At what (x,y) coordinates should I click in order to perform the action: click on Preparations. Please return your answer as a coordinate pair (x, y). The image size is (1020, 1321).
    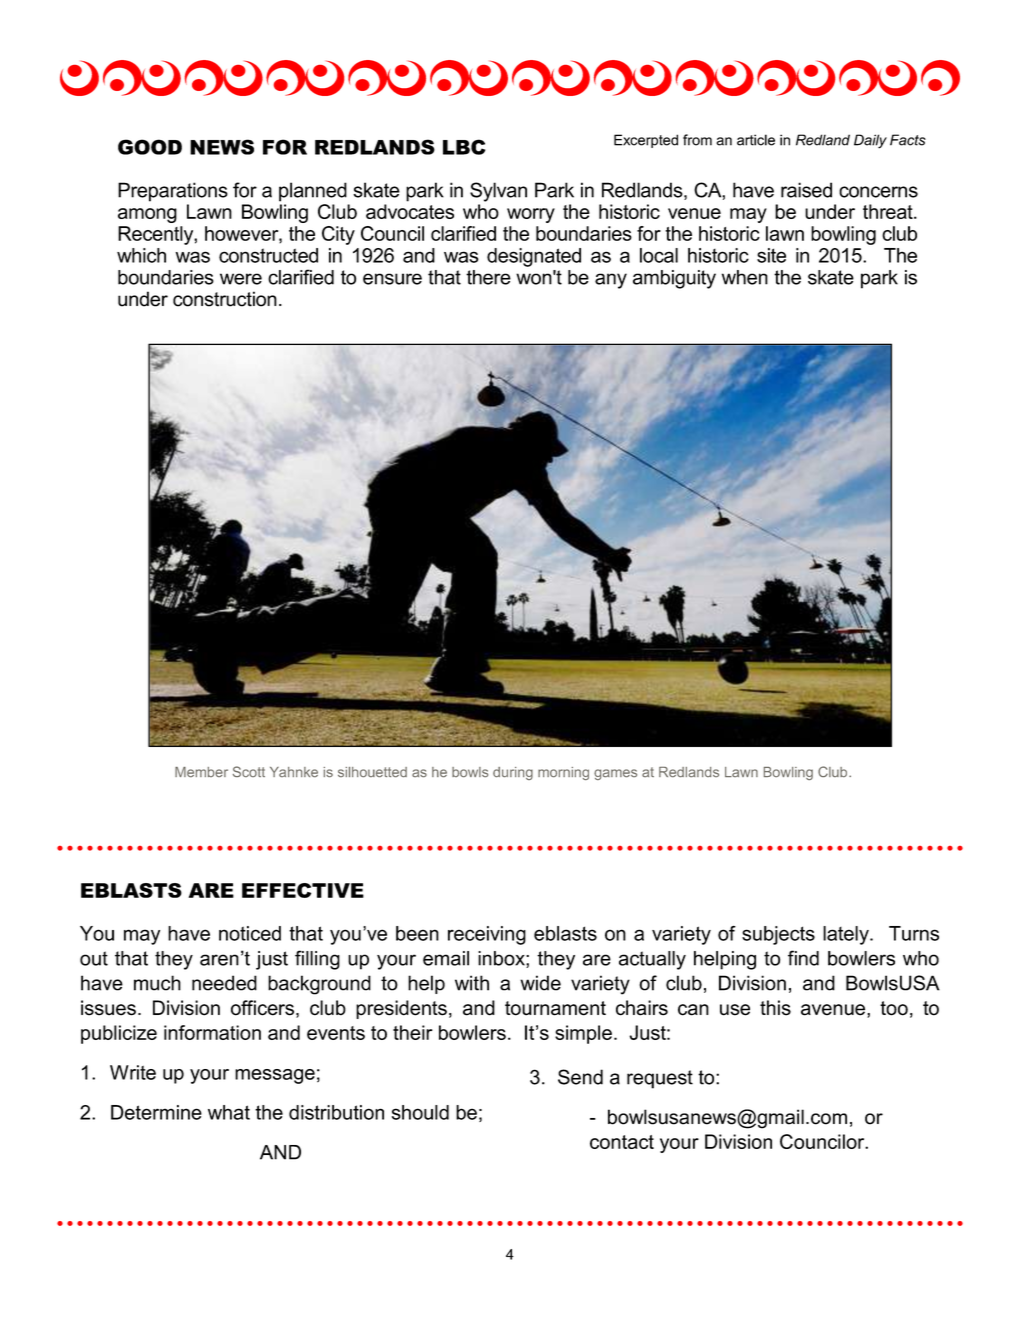
    Looking at the image, I should click on (173, 192).
